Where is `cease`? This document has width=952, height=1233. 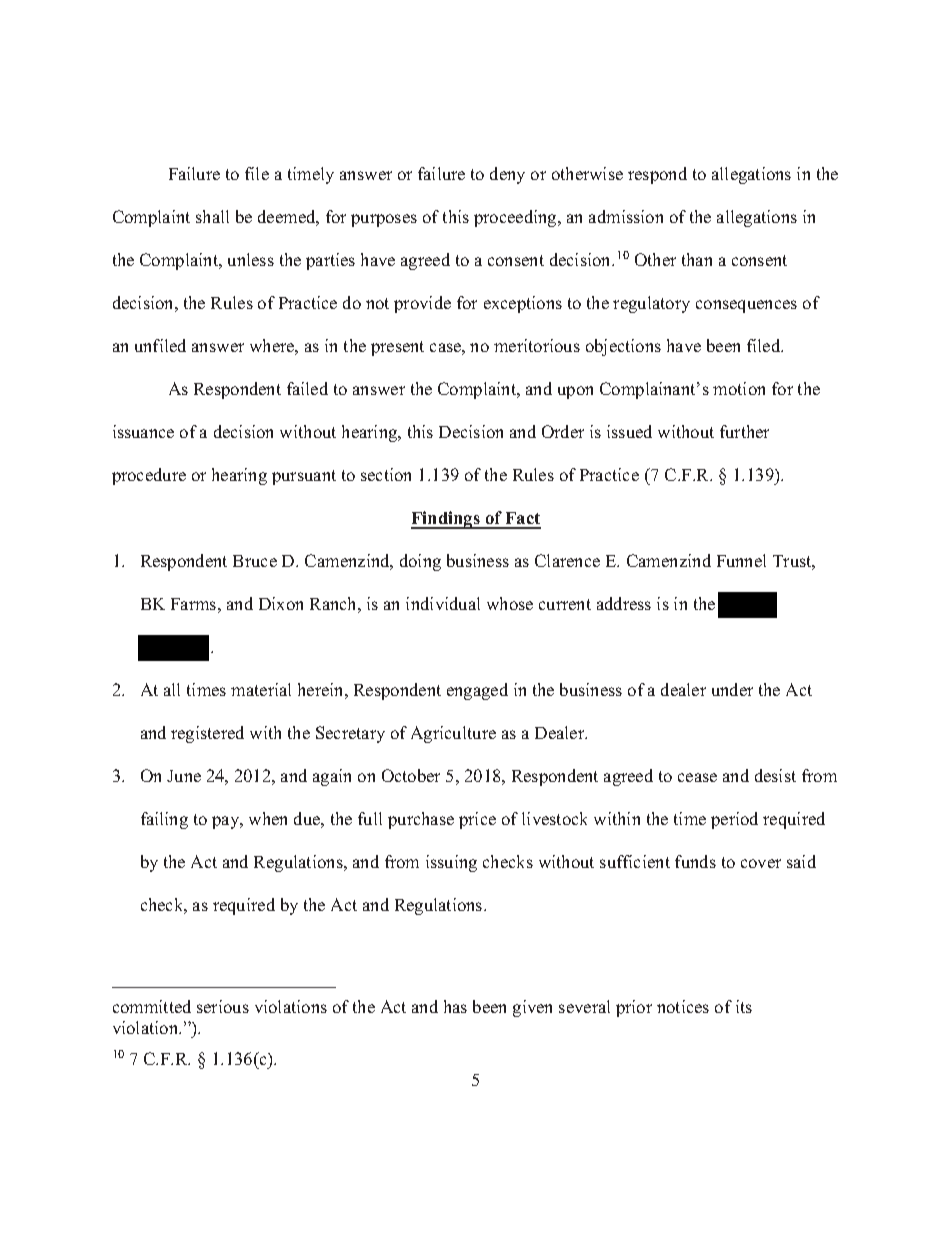
cease is located at coordinates (697, 777).
